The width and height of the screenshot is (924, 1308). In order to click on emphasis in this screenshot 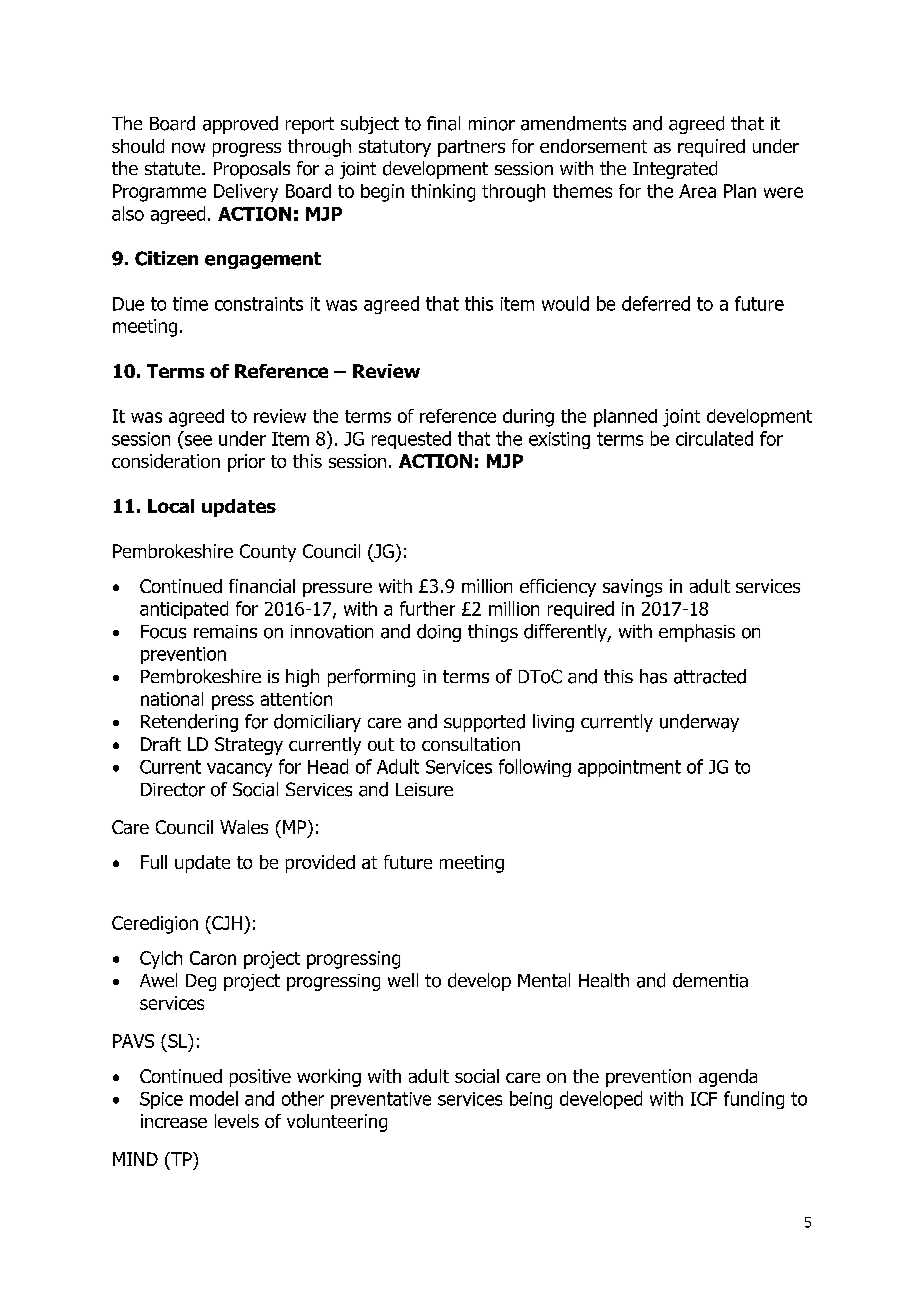, I will do `click(697, 633)`.
